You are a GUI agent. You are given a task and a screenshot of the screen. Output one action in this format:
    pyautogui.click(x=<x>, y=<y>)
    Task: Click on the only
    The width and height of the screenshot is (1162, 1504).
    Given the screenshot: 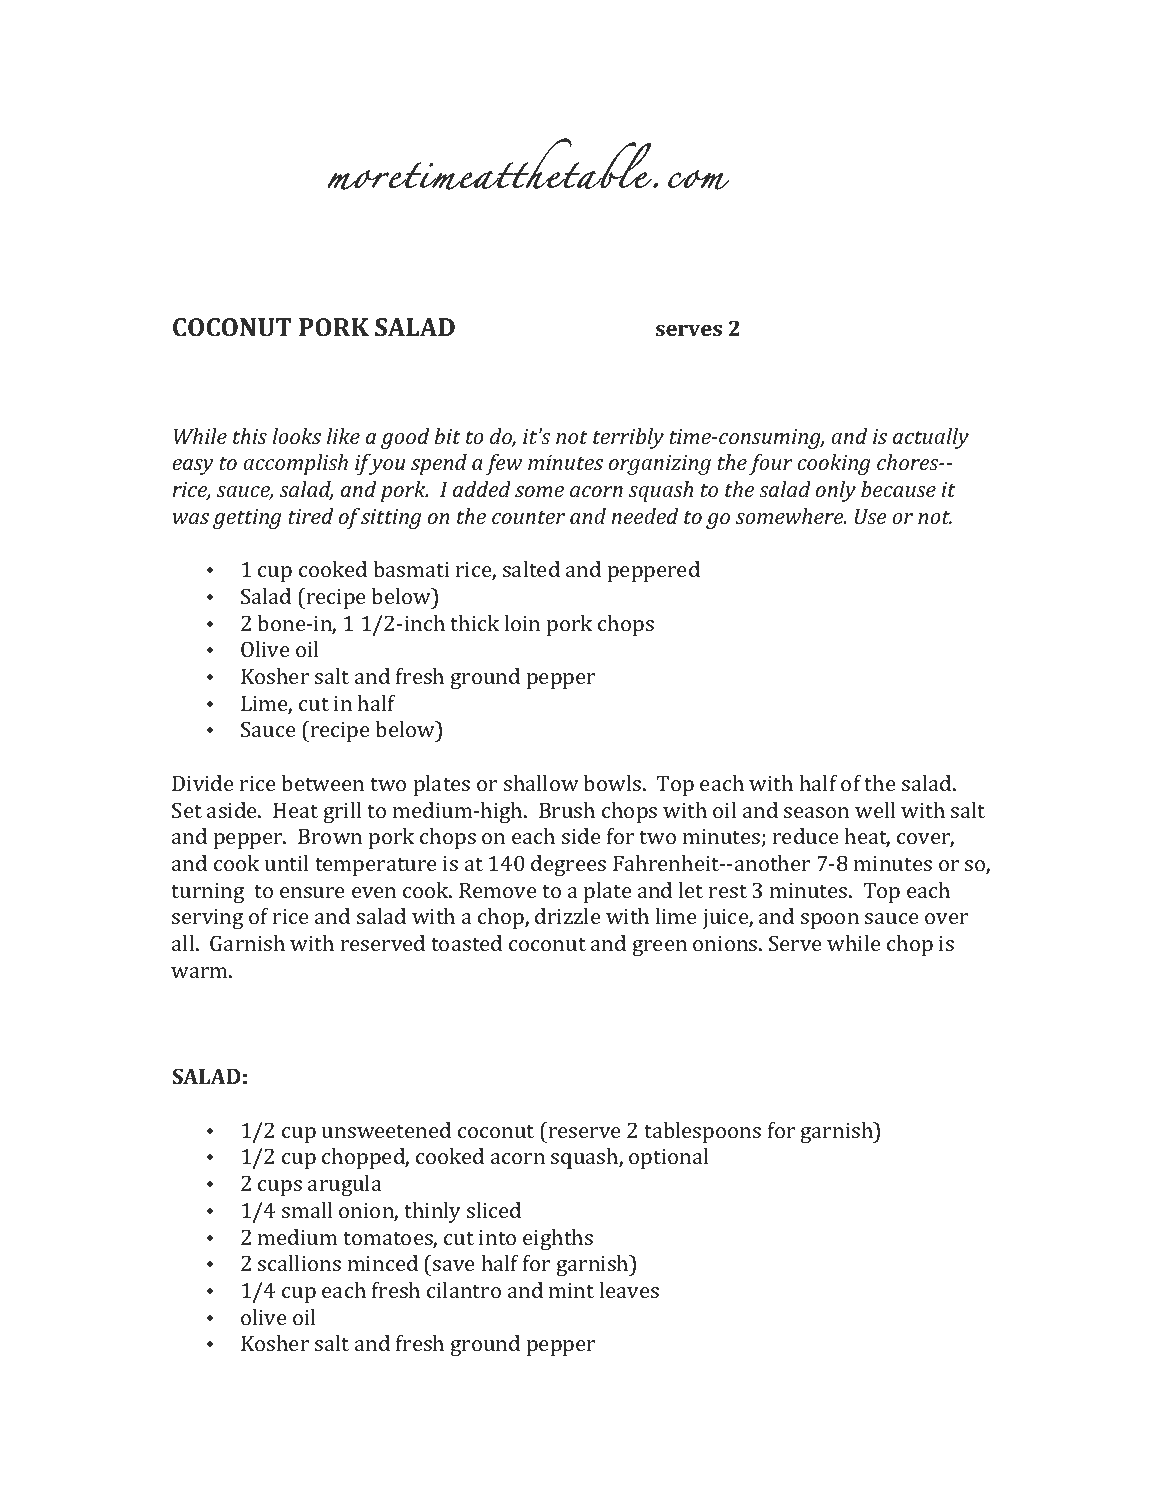 What is the action you would take?
    pyautogui.click(x=836, y=491)
